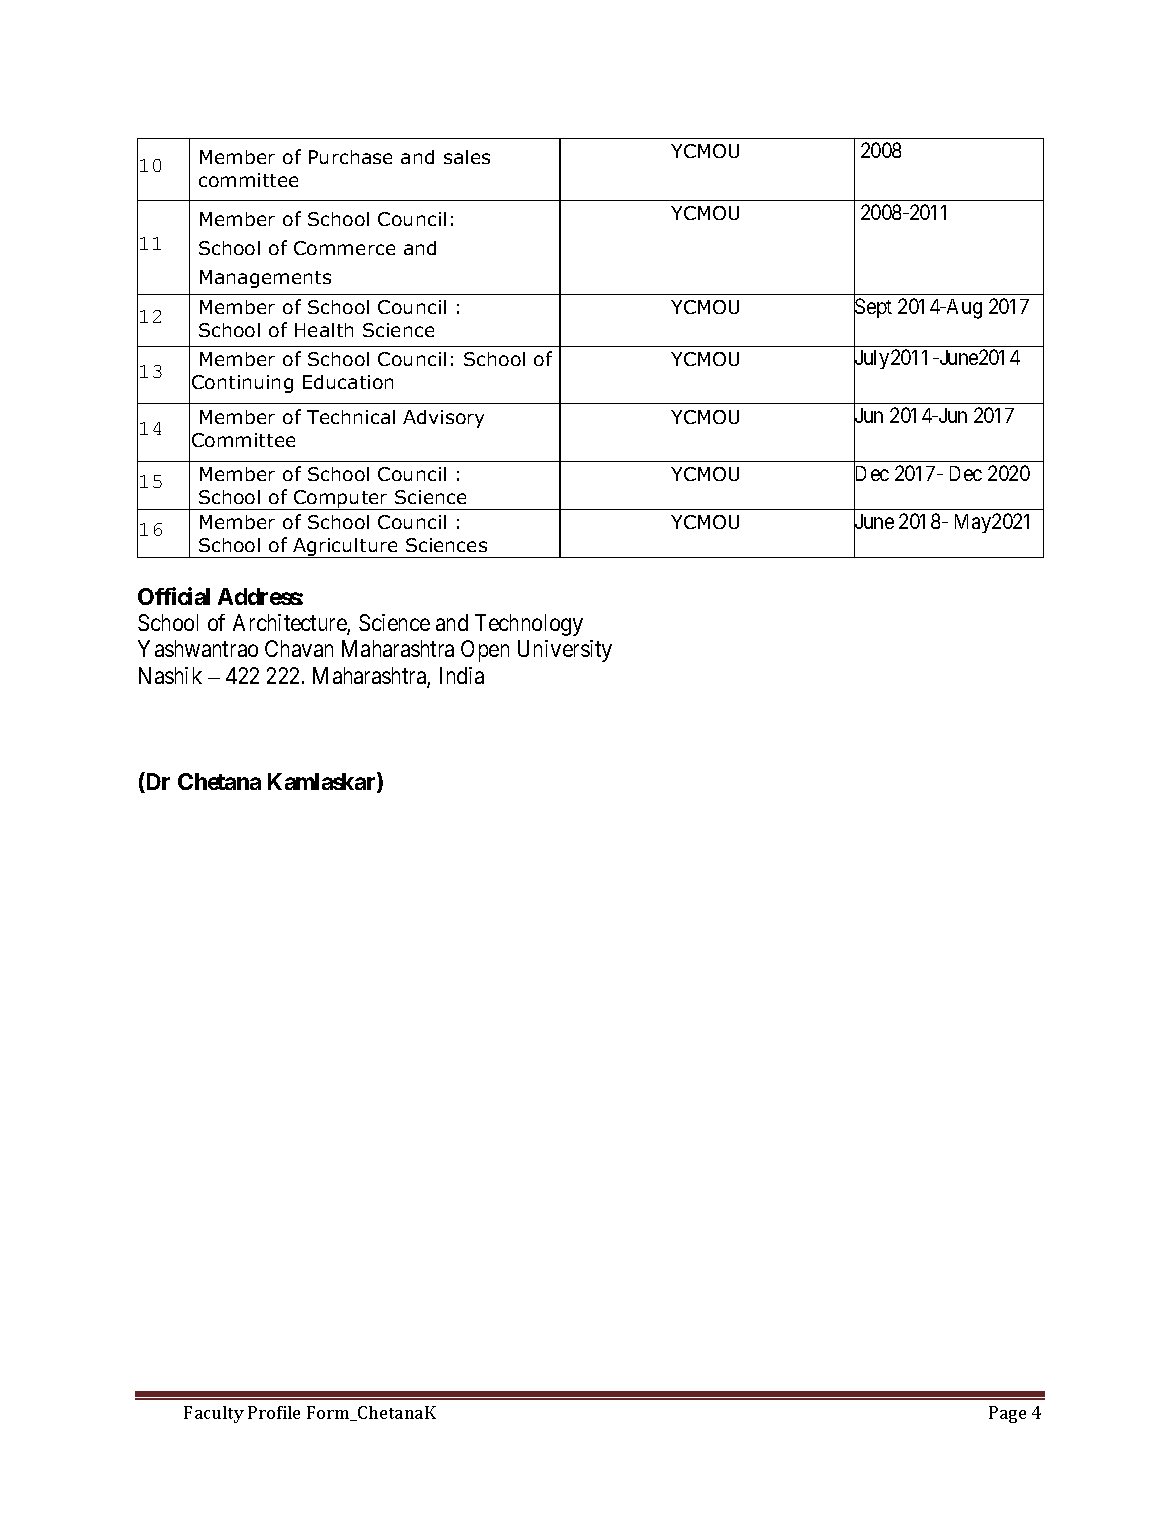 This document has width=1171, height=1515. Describe the element at coordinates (170, 675) in the document. I see `Nashik` at that location.
